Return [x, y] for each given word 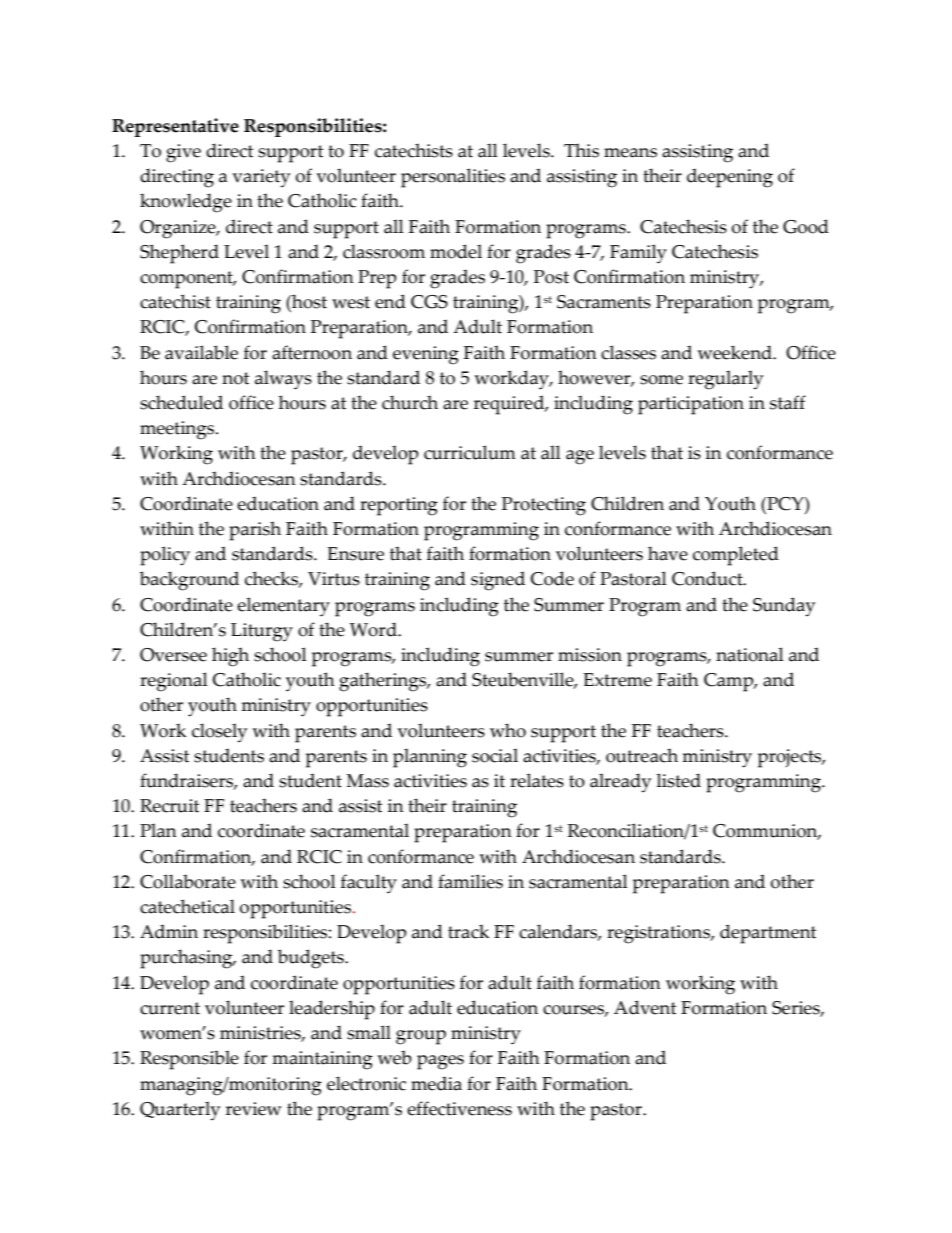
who [508, 730]
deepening [730, 178]
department [768, 934]
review [254, 1109]
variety [261, 178]
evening [426, 355]
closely [219, 733]
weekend [735, 352]
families [470, 881]
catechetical [187, 906]
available [201, 352]
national [750, 654]
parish [255, 531]
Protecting [544, 506]
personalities [453, 178]
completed [736, 556]
